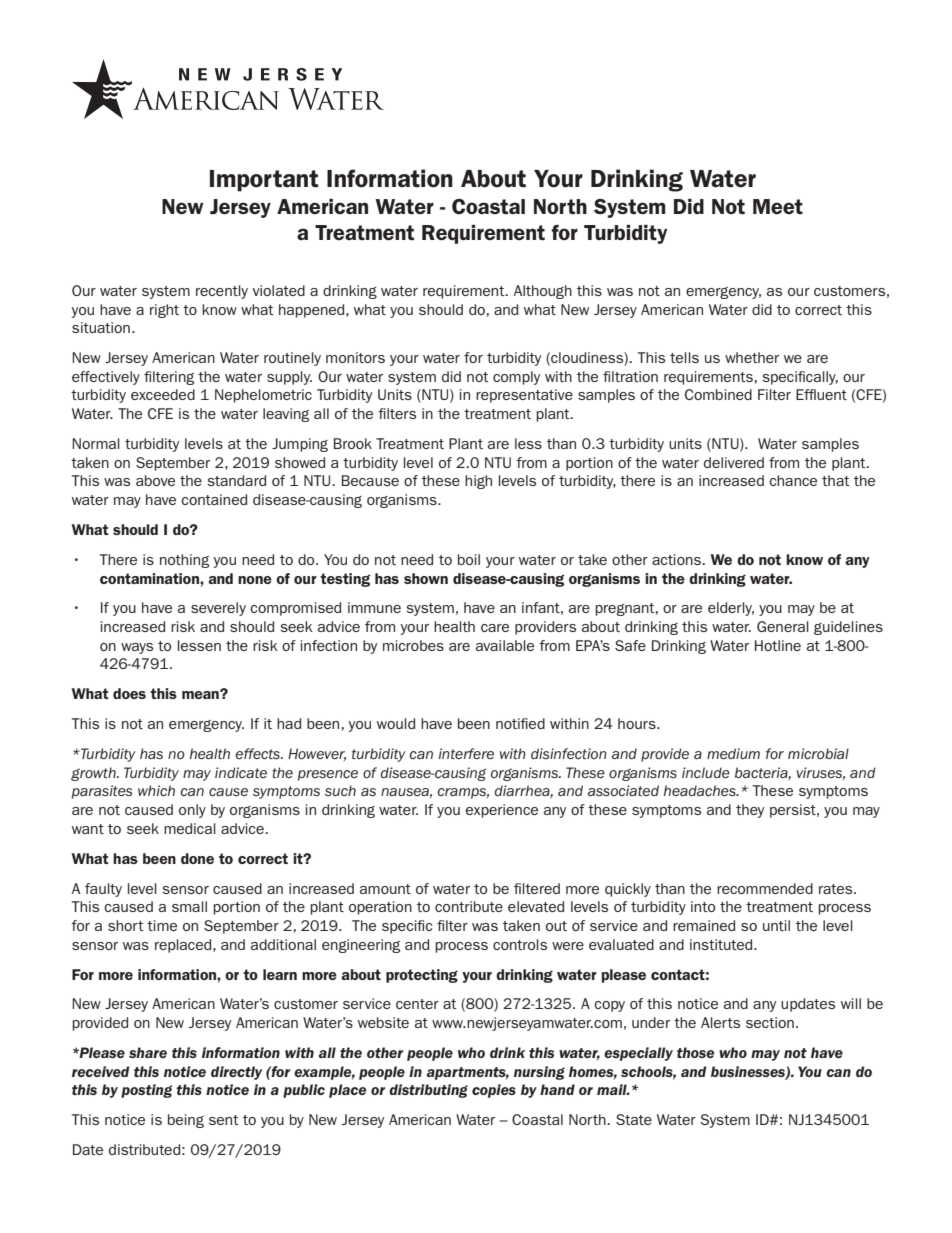 The height and width of the screenshot is (1233, 952). What do you see at coordinates (146, 1091) in the screenshot?
I see `posting` at bounding box center [146, 1091].
